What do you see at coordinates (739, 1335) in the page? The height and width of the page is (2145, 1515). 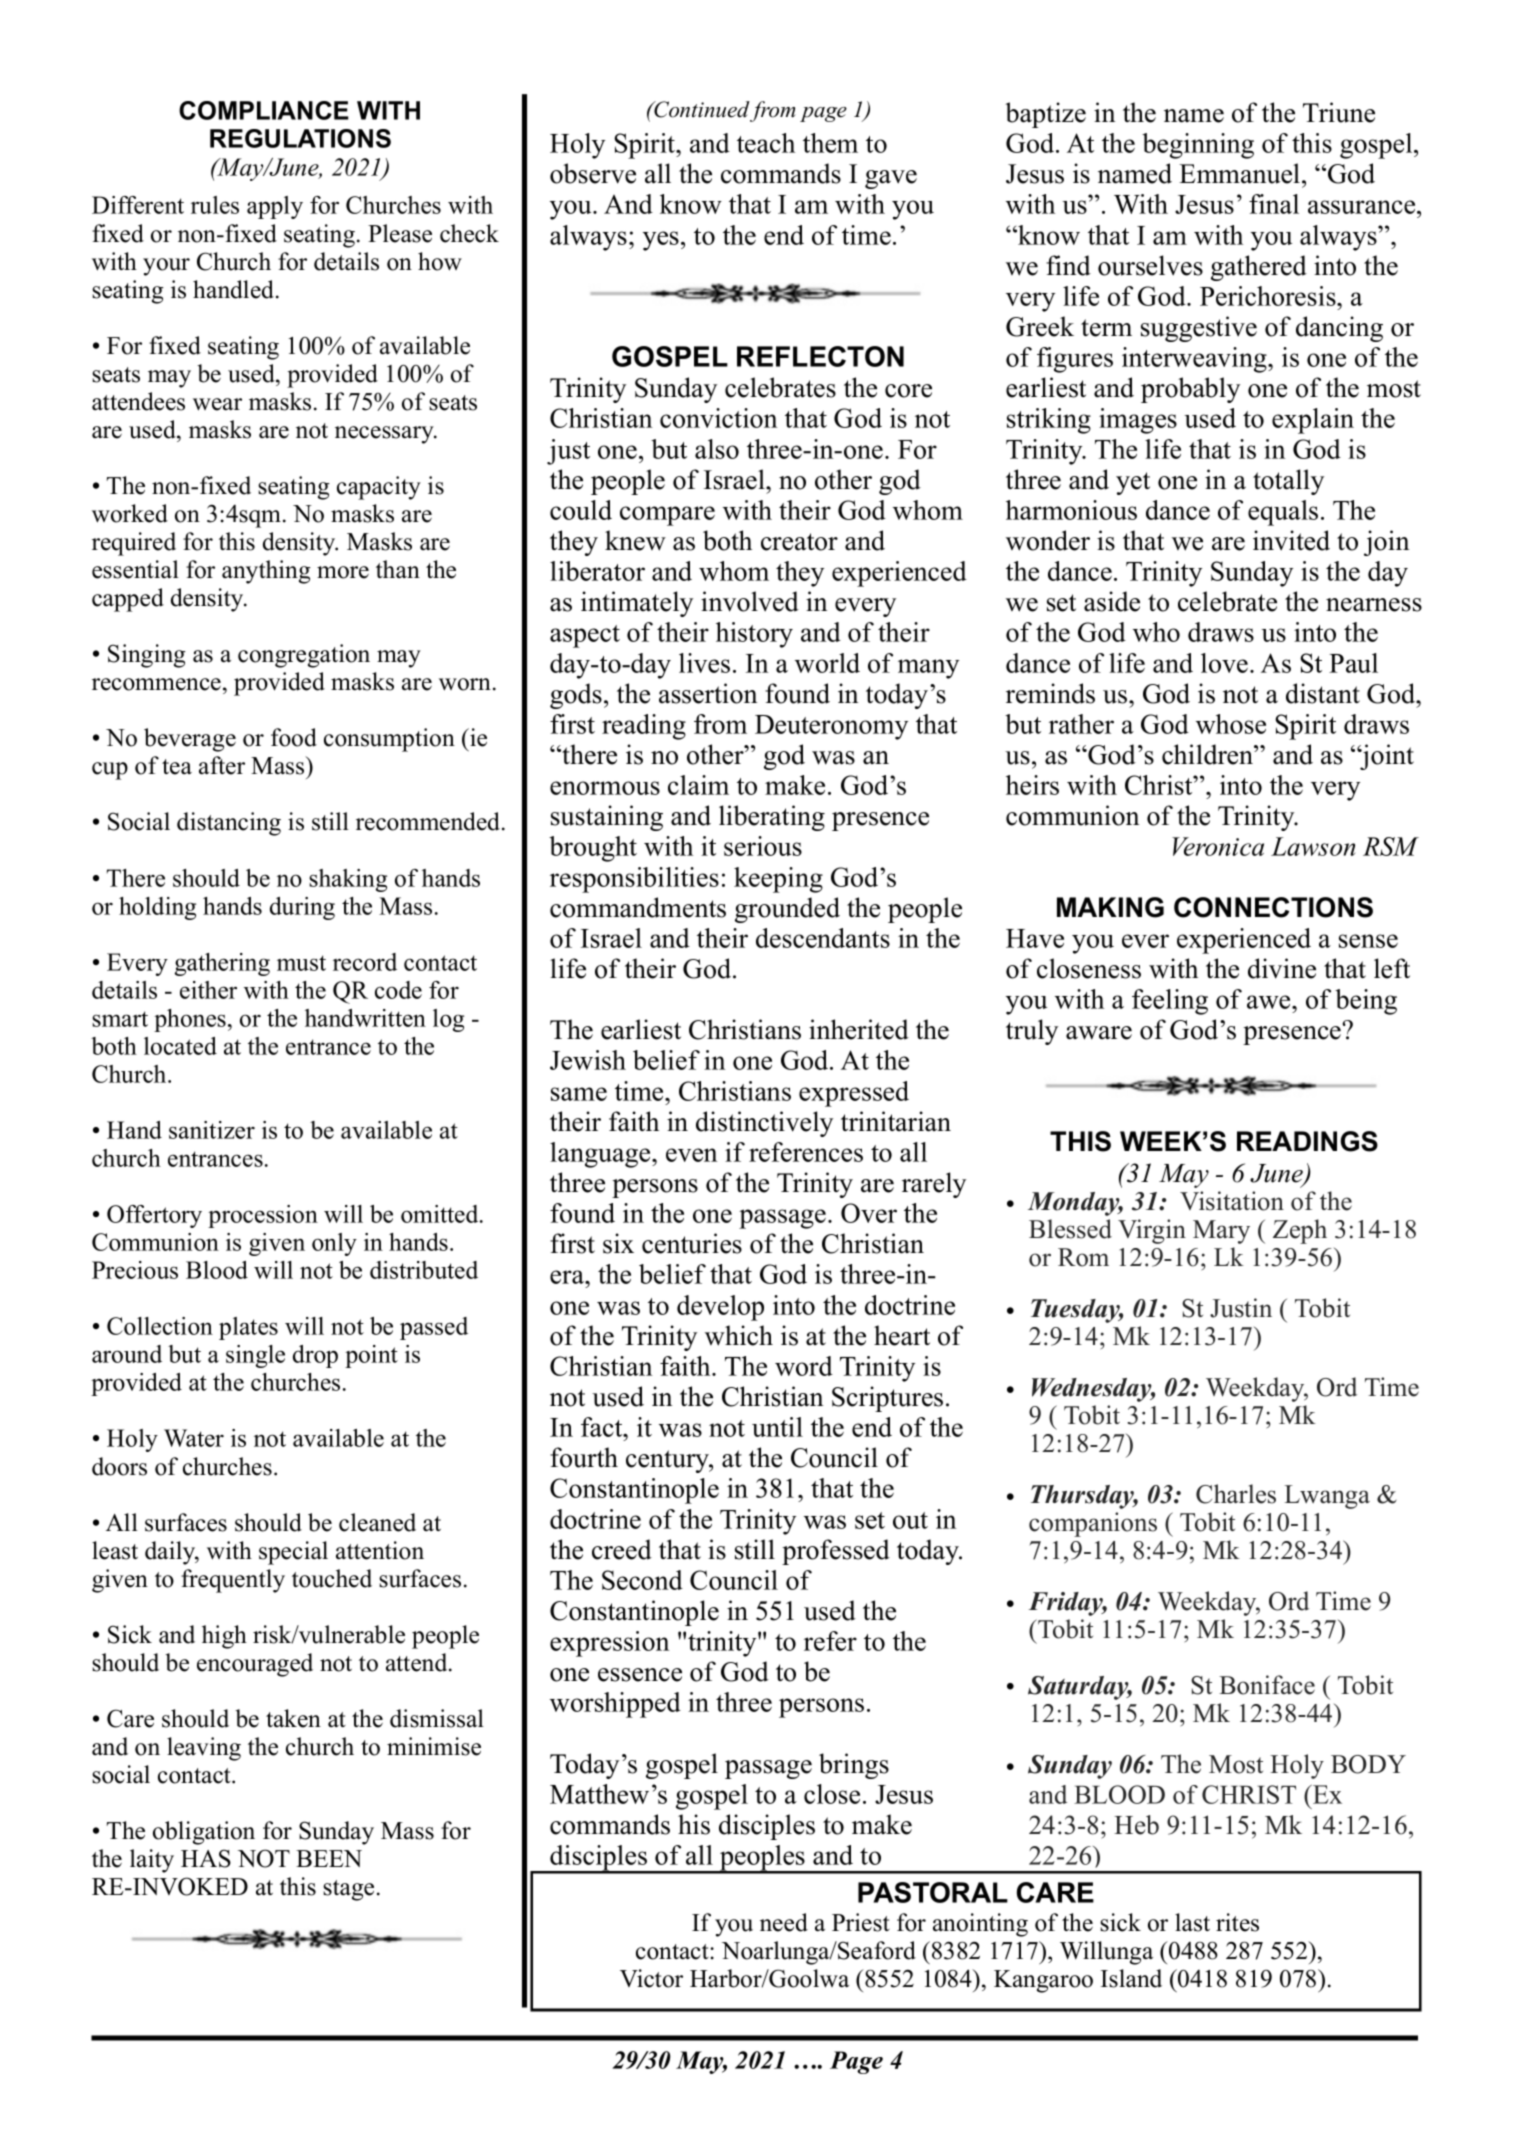 I see `which` at bounding box center [739, 1335].
